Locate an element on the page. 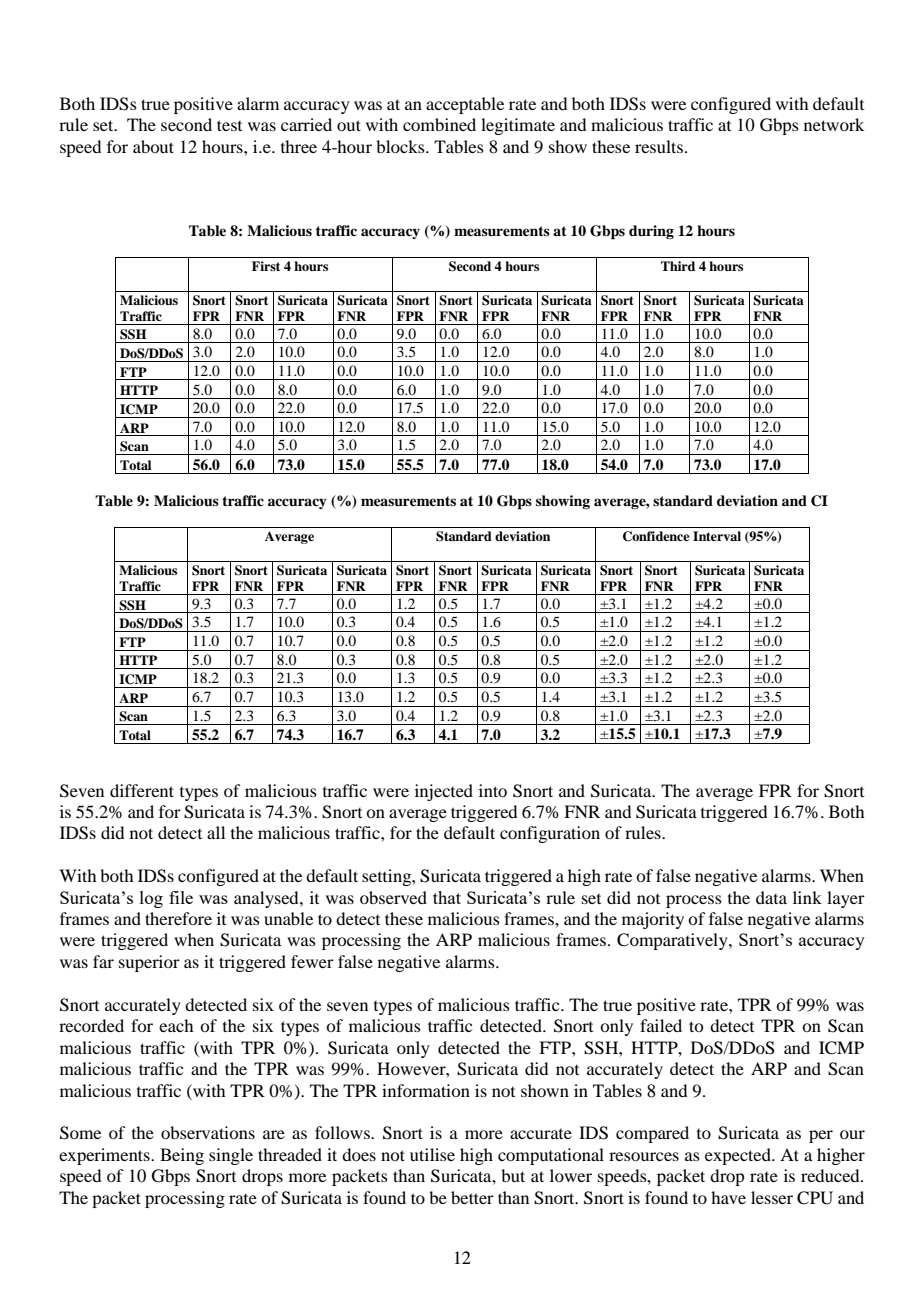  network is located at coordinates (834, 124).
